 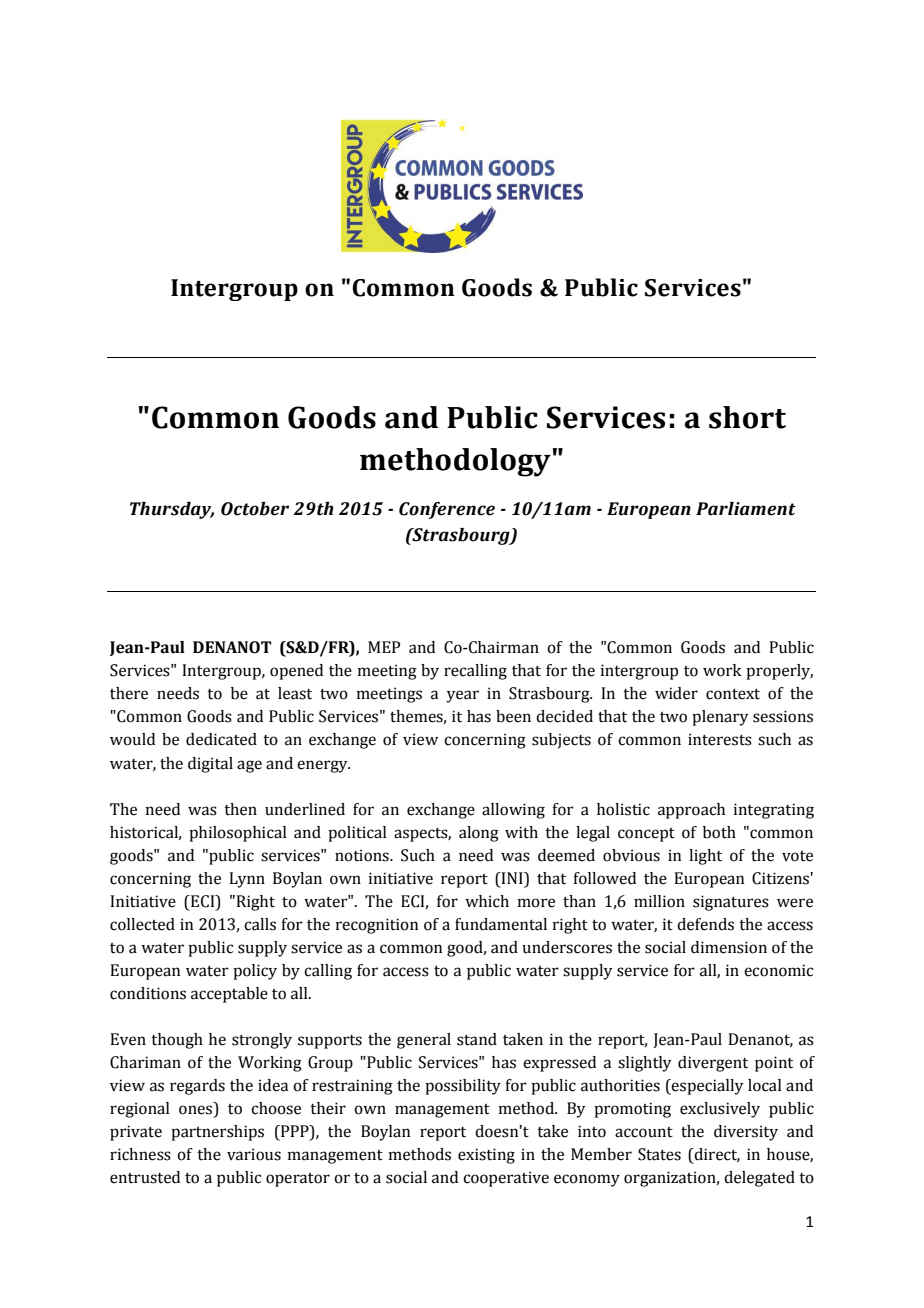 I want to click on MEP, so click(x=384, y=647).
